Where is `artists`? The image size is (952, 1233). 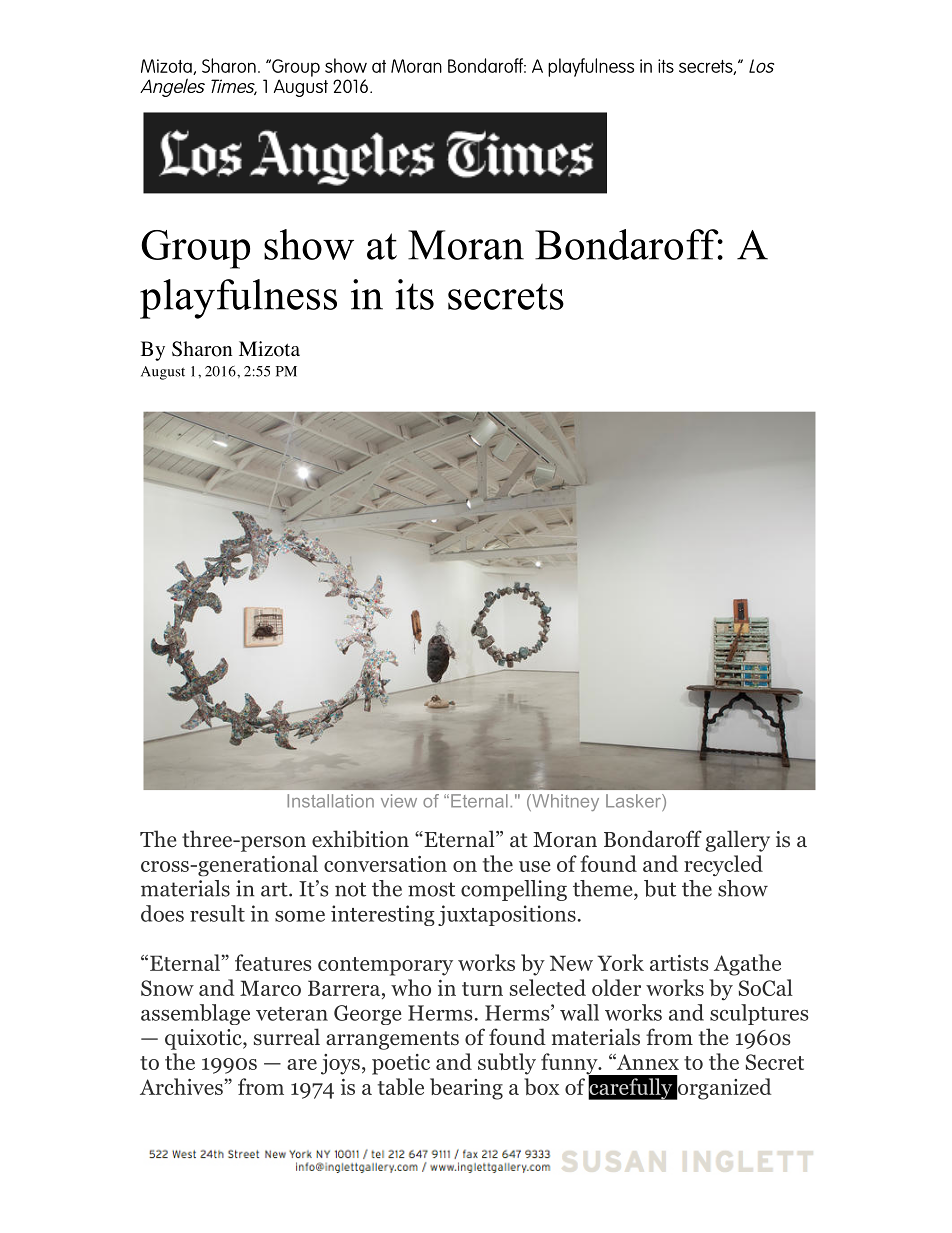
artists is located at coordinates (679, 963).
